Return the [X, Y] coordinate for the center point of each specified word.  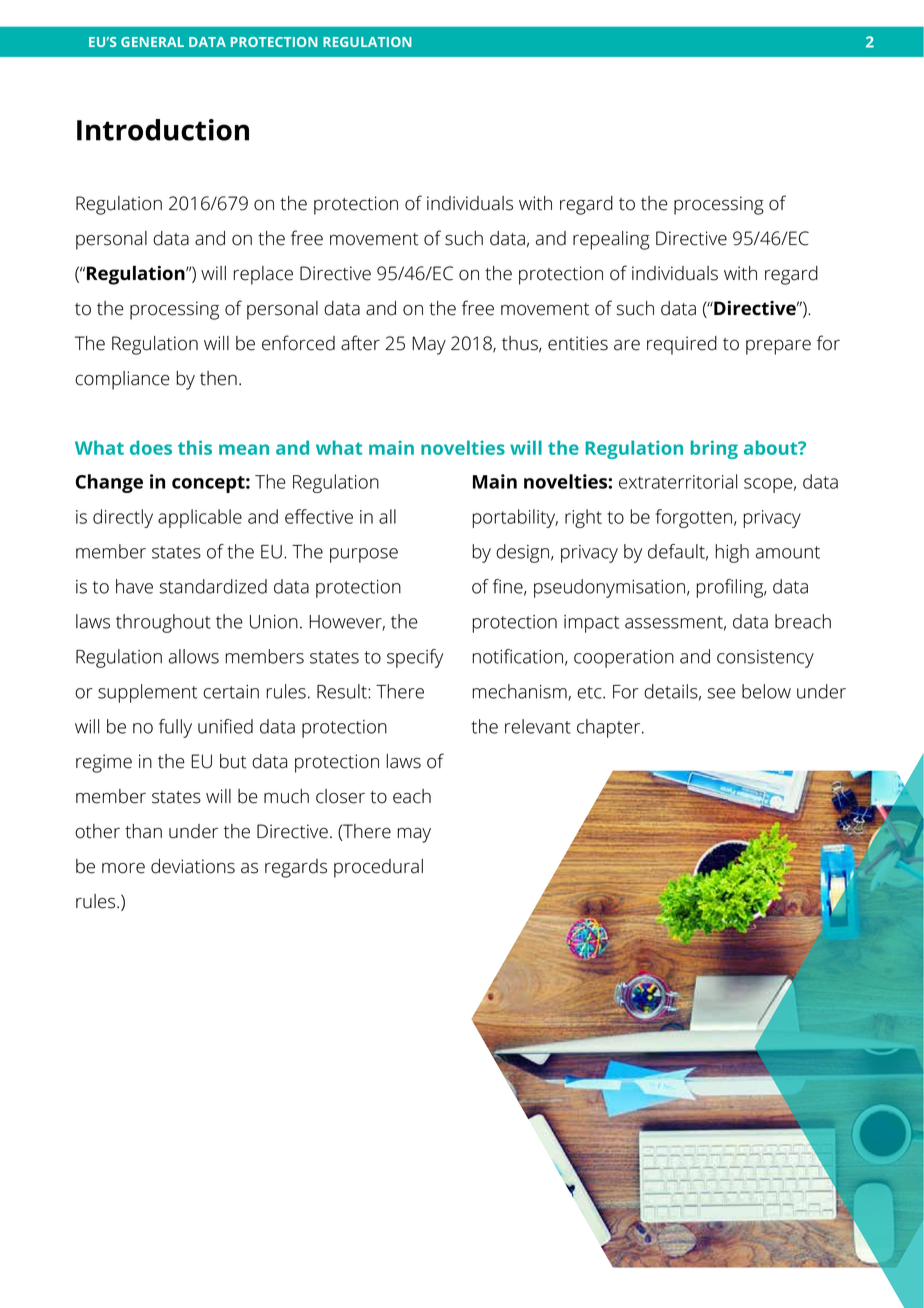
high [732, 553]
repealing [611, 240]
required [682, 345]
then [218, 378]
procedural [378, 868]
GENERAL [152, 42]
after [360, 343]
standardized [213, 586]
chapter [610, 728]
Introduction [163, 130]
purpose [364, 555]
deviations [193, 866]
